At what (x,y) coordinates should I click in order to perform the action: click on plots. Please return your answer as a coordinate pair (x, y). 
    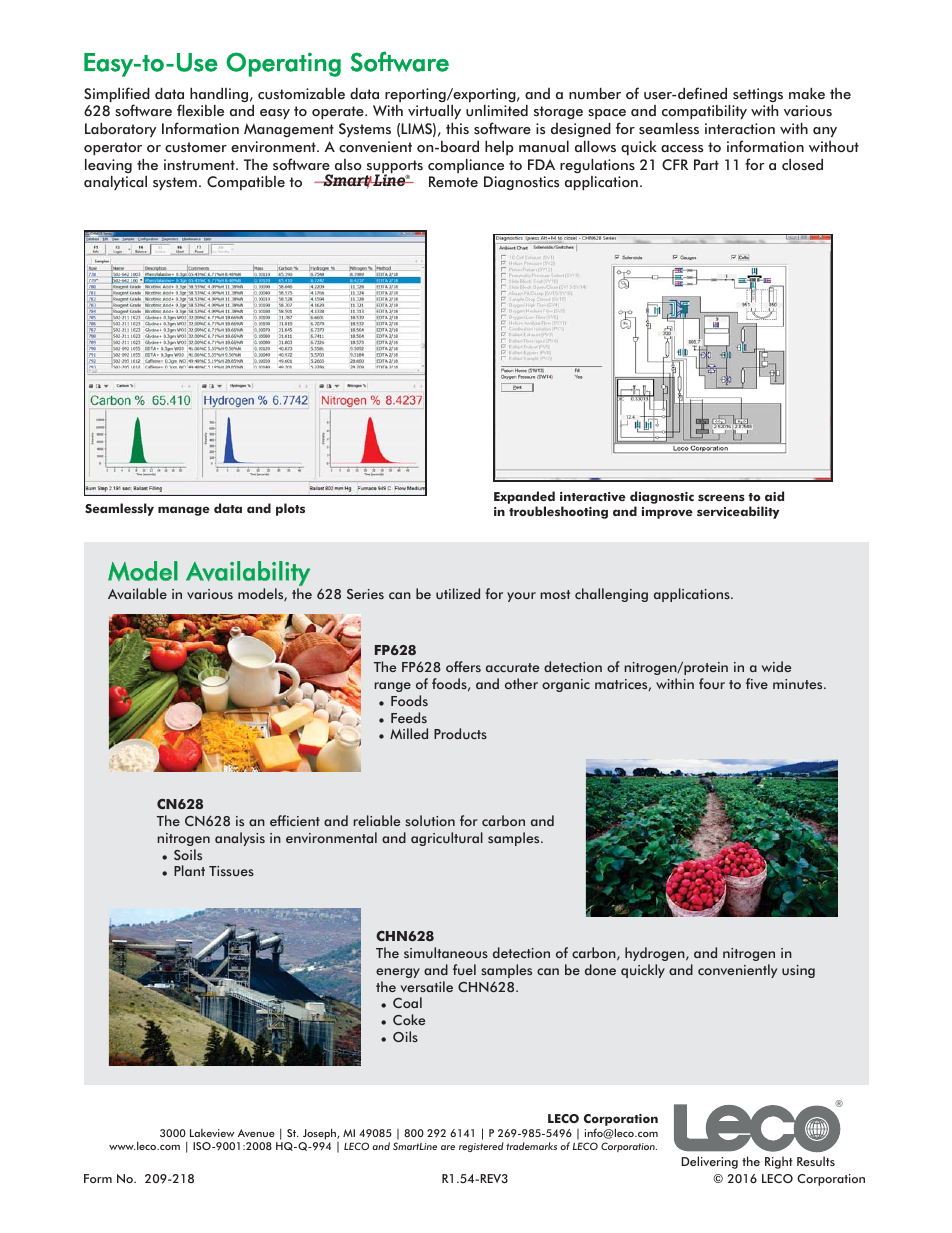
    Looking at the image, I should click on (290, 509).
